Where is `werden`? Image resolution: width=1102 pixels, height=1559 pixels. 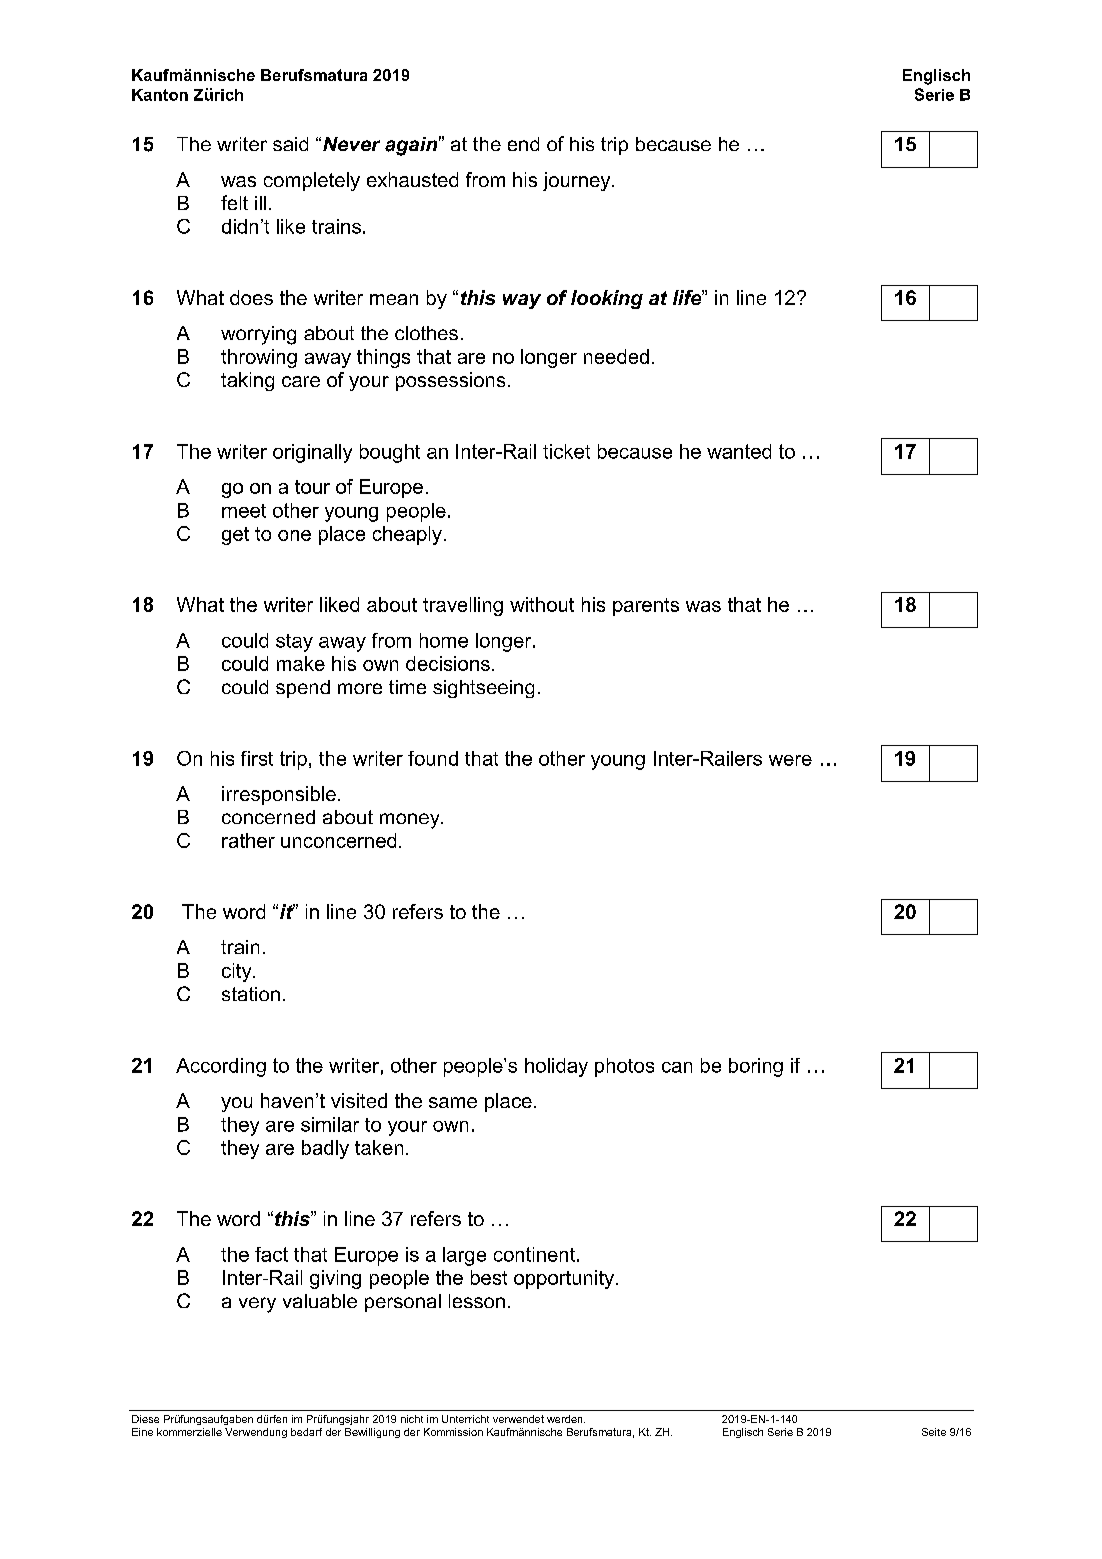 werden is located at coordinates (566, 1419).
